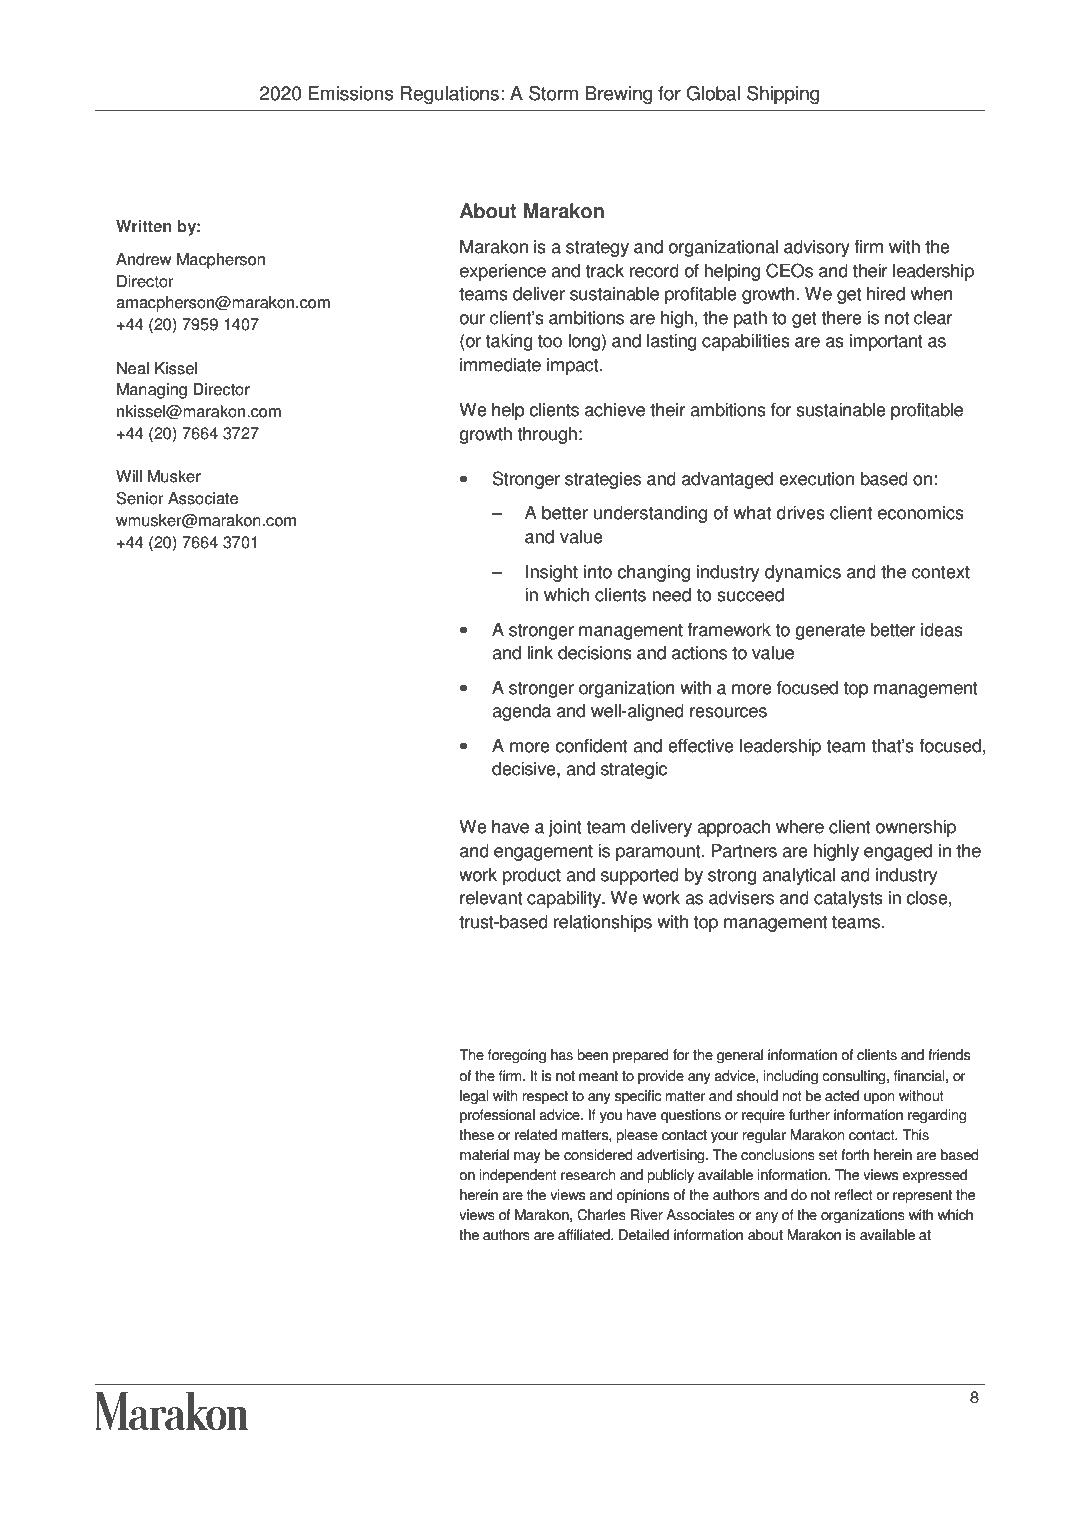 The height and width of the screenshot is (1527, 1079). What do you see at coordinates (543, 853) in the screenshot?
I see `engagement` at bounding box center [543, 853].
